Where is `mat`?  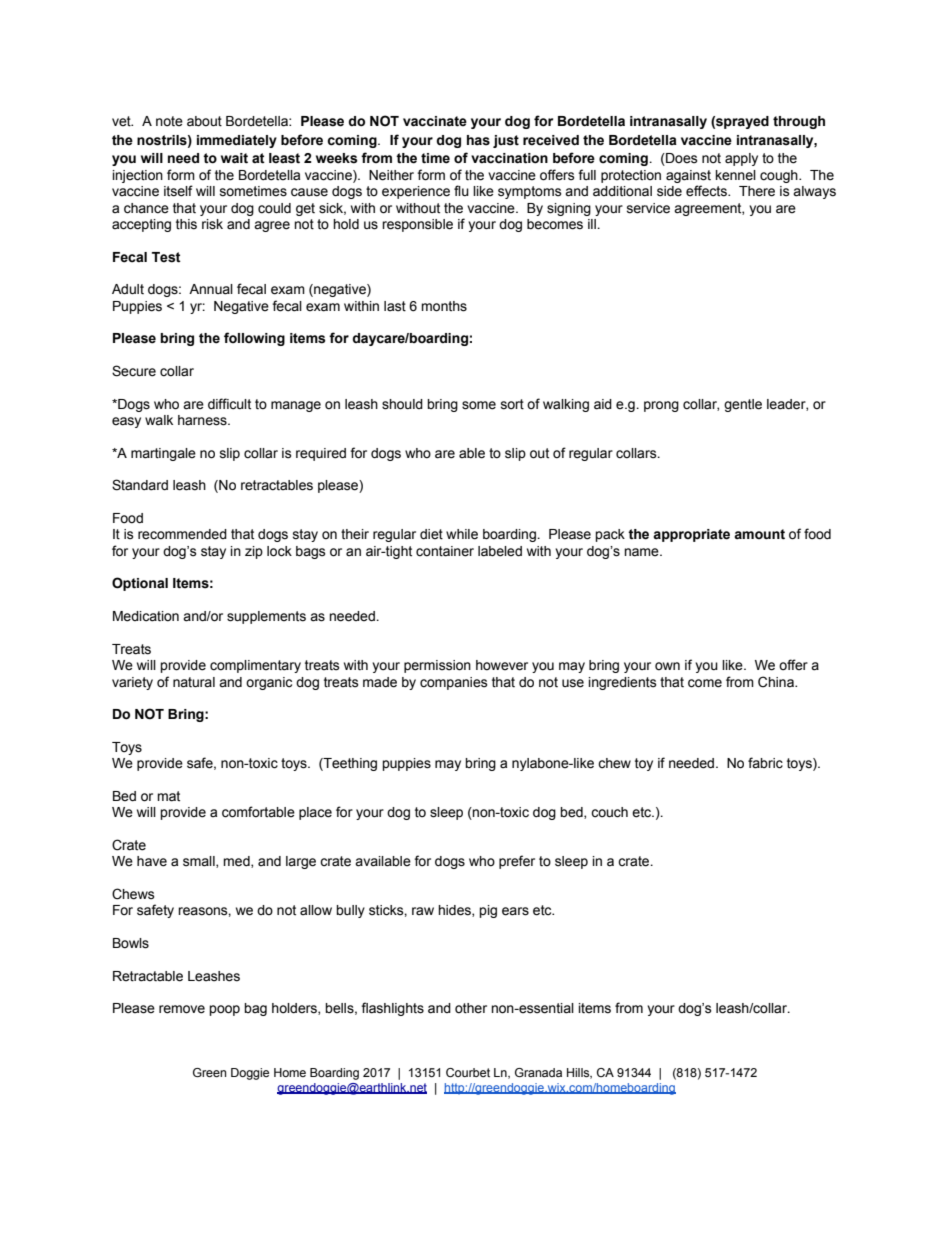
mat is located at coordinates (168, 796).
